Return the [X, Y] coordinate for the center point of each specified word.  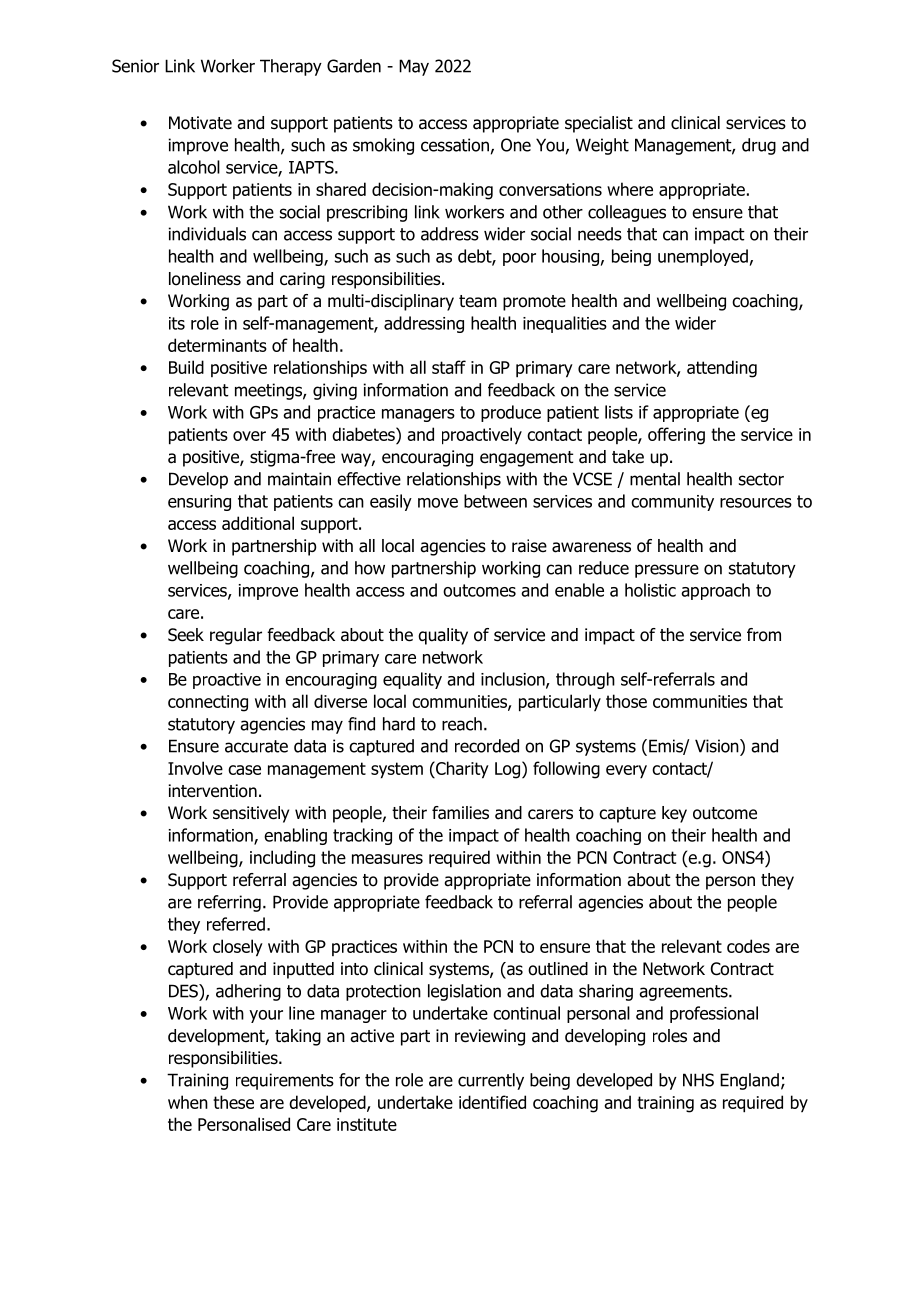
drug [759, 146]
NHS [698, 1080]
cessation [455, 145]
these [233, 1102]
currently [491, 1081]
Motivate [200, 123]
